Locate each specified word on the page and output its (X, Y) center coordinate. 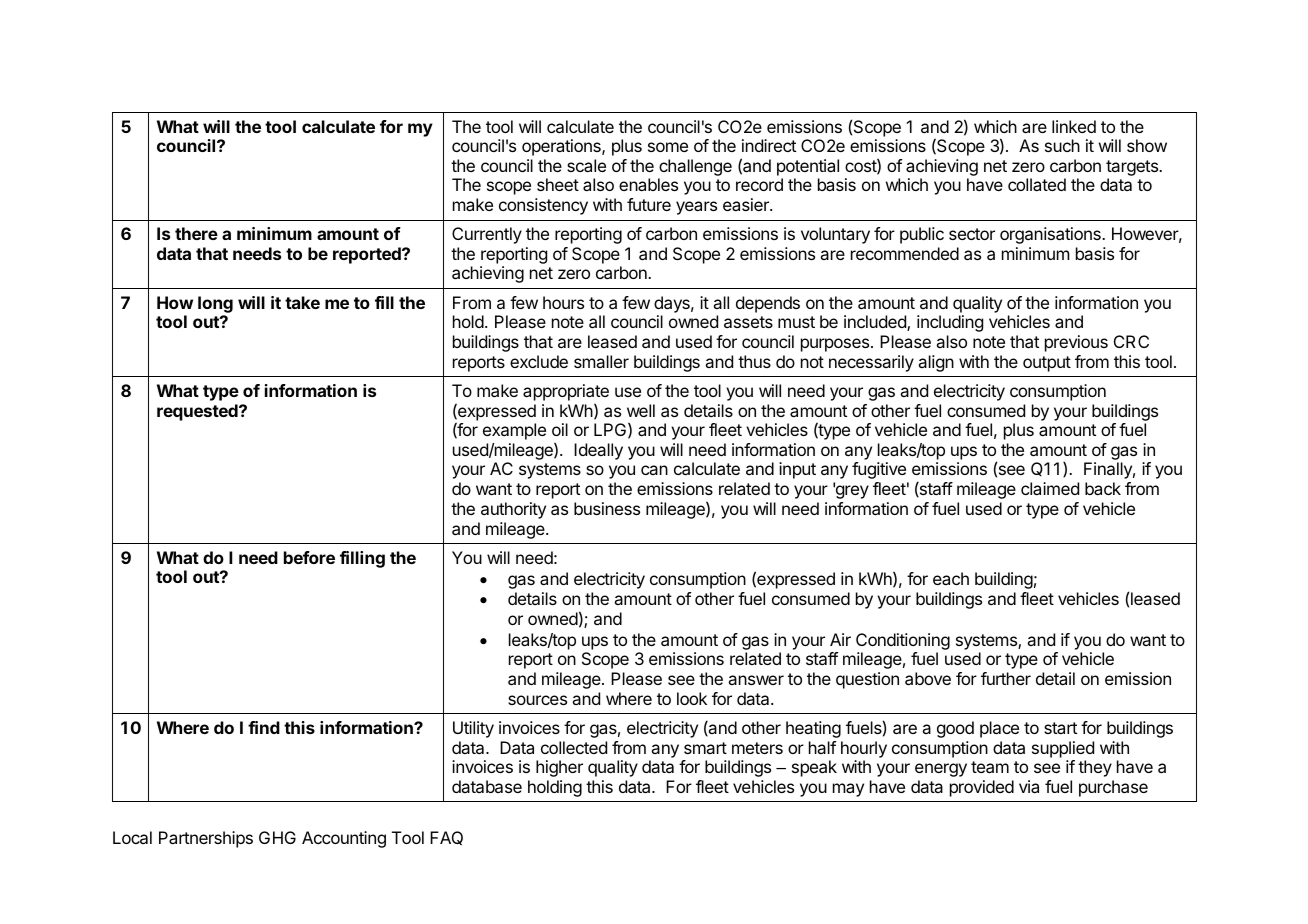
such (1062, 145)
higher (559, 768)
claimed (1050, 488)
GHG (277, 837)
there (196, 233)
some (668, 147)
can (654, 470)
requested (198, 412)
